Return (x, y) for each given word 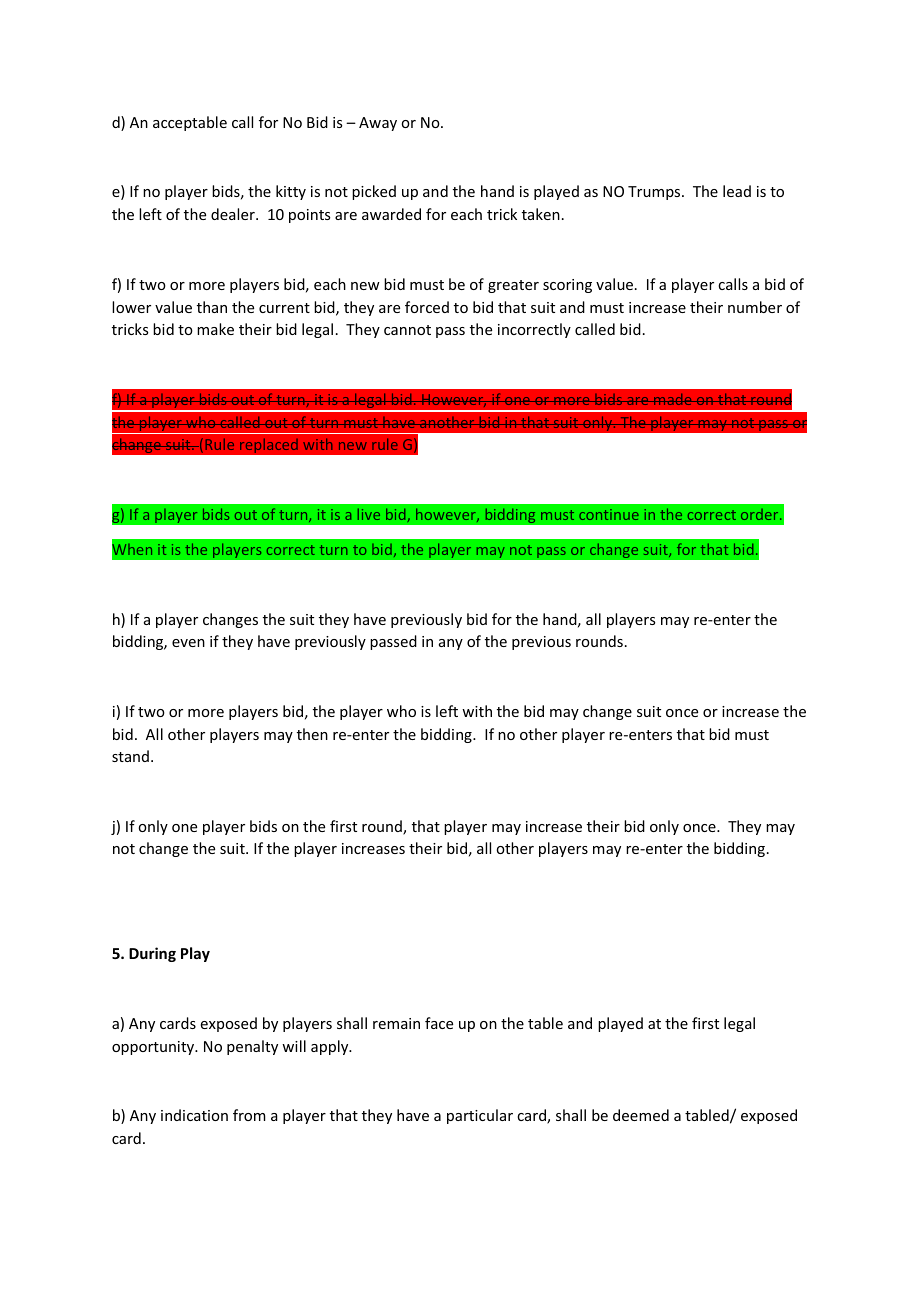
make (215, 329)
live (369, 514)
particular (480, 1116)
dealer (234, 214)
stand (130, 756)
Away (378, 124)
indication (194, 1115)
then (312, 734)
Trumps (655, 193)
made (673, 399)
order (761, 514)
